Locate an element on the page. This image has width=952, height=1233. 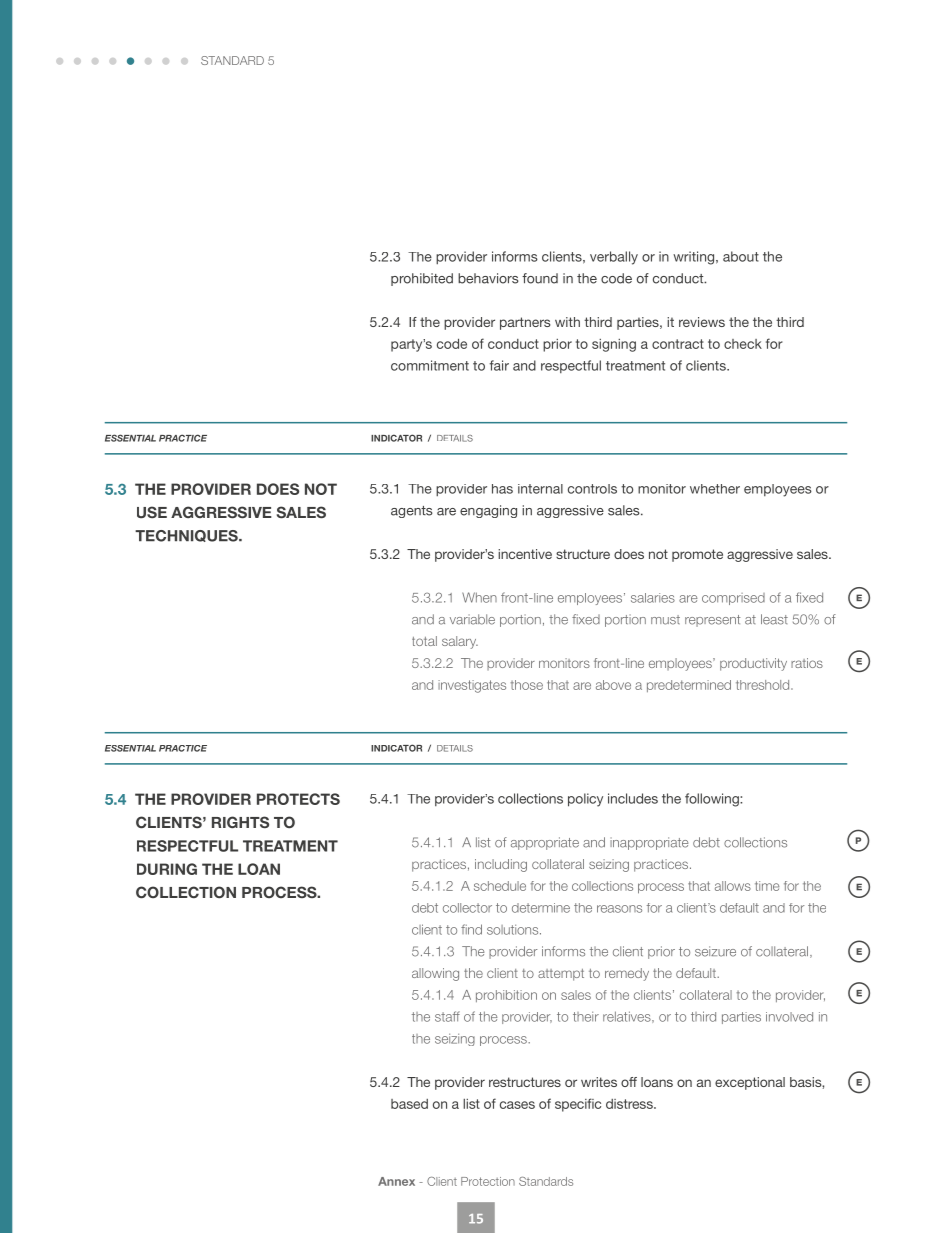
comprised is located at coordinates (733, 599).
